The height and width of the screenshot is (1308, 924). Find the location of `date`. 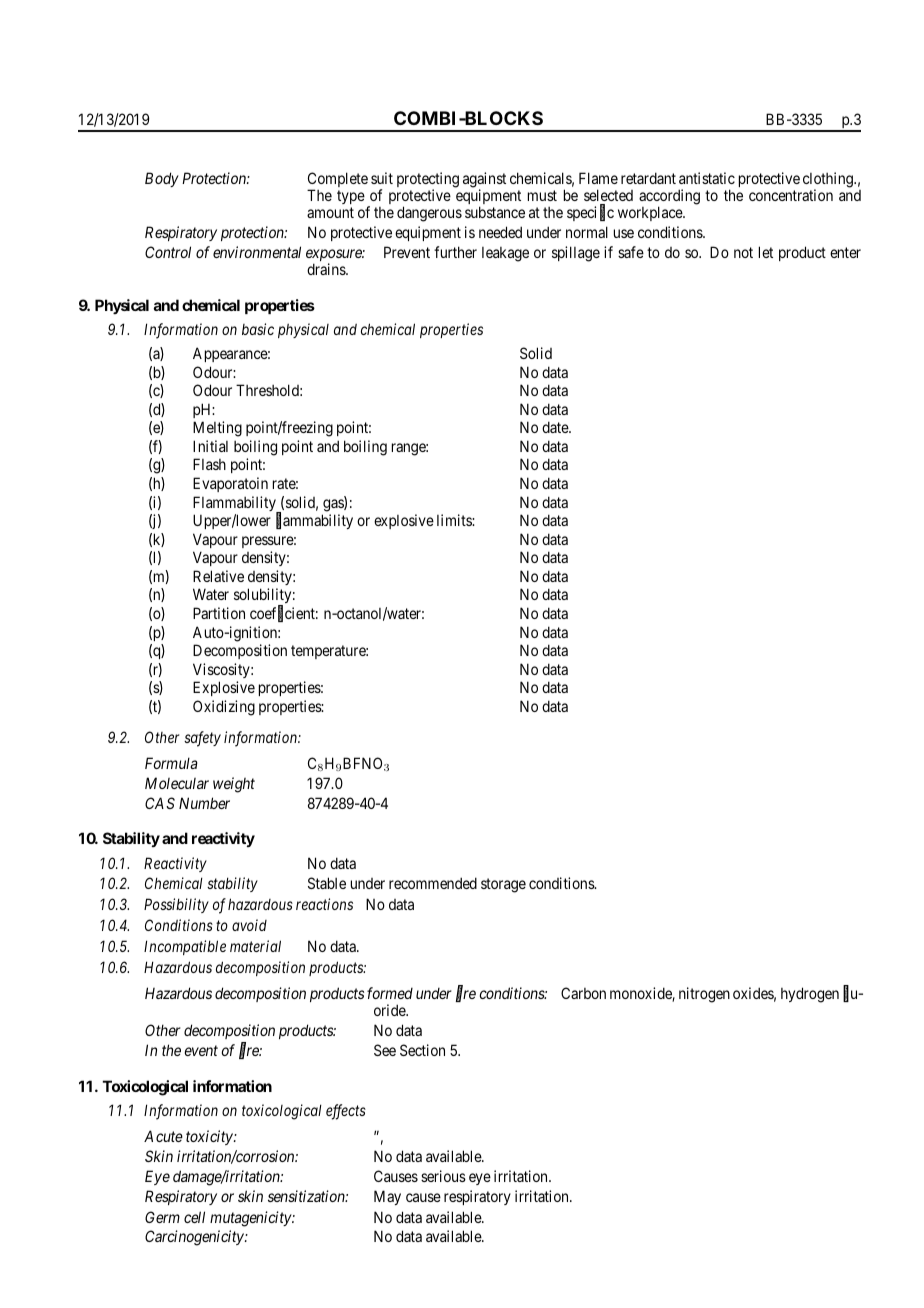

date is located at coordinates (556, 427).
